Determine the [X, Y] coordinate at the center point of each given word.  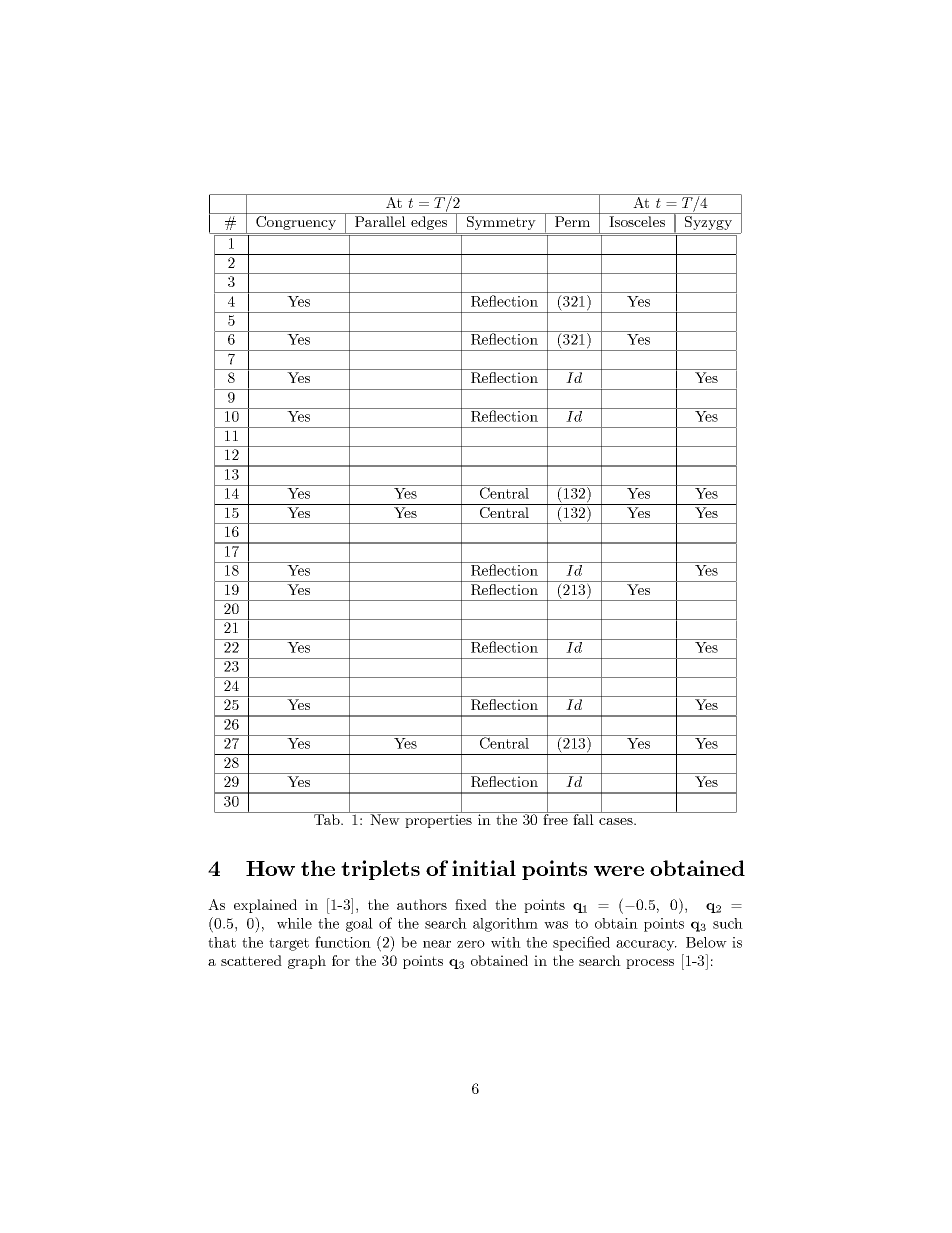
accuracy [646, 945]
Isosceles [637, 221]
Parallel [380, 221]
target [289, 944]
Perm [572, 221]
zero [471, 944]
